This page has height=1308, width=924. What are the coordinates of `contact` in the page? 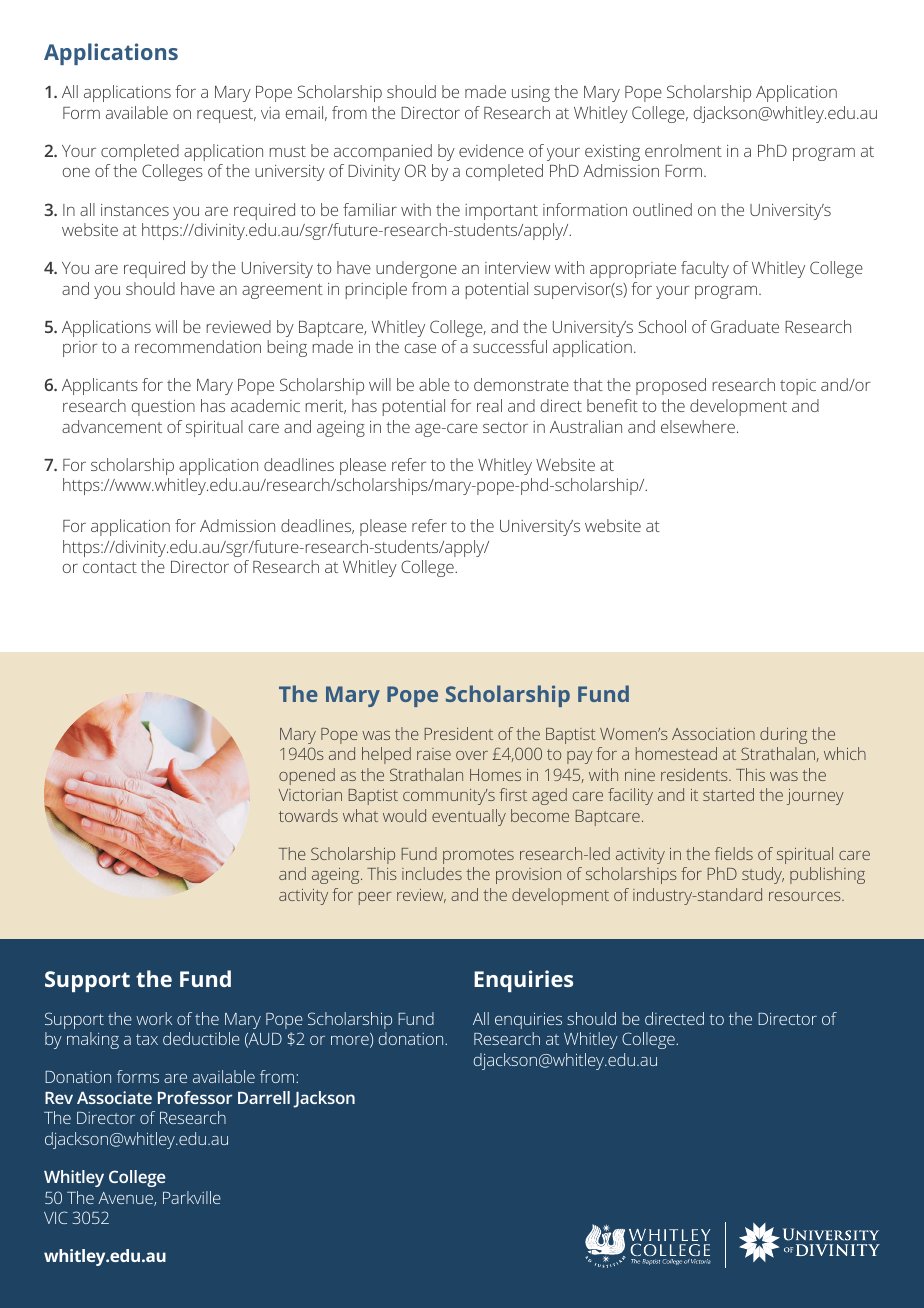 It's located at (110, 567).
